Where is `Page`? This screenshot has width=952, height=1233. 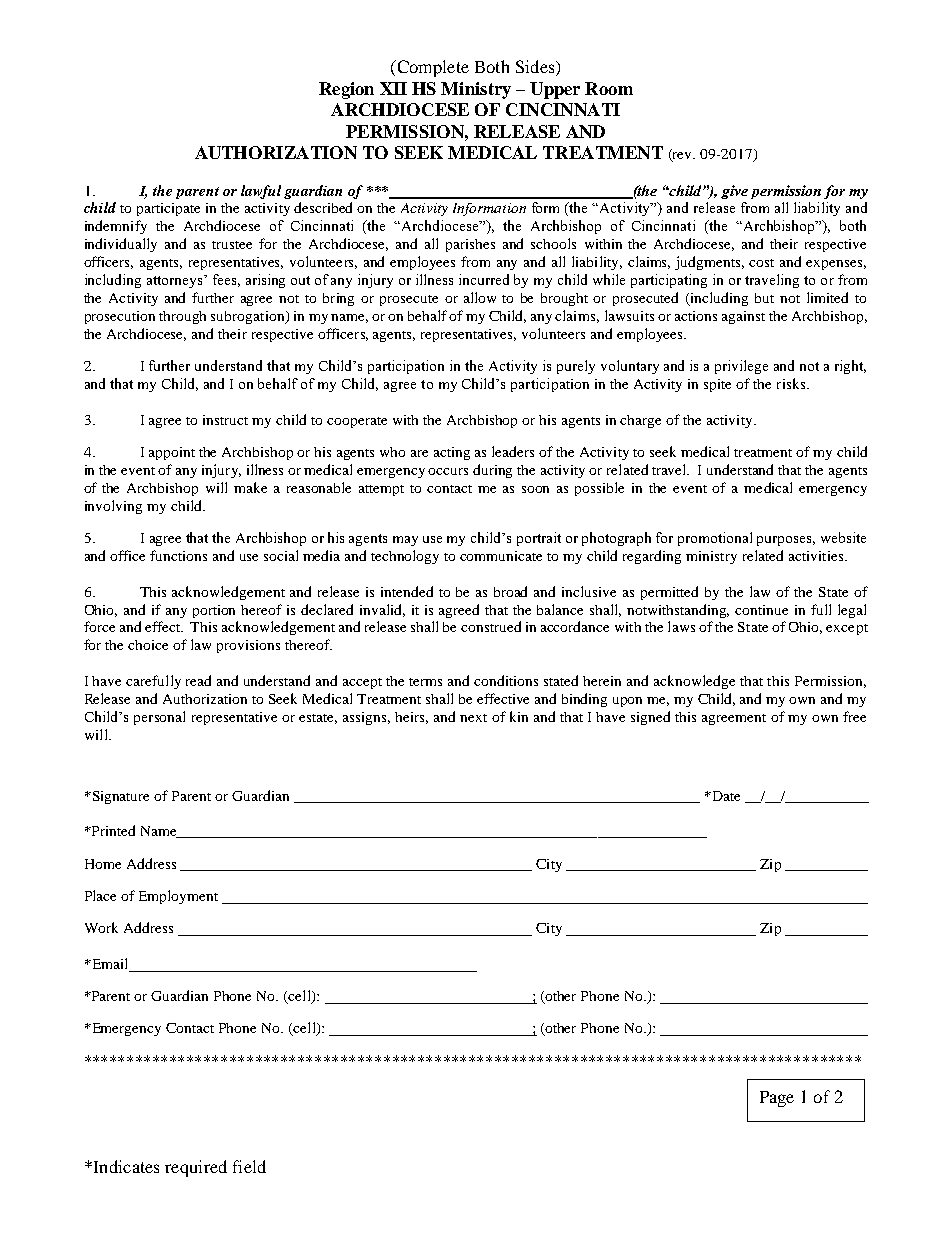
Page is located at coordinates (777, 1099).
